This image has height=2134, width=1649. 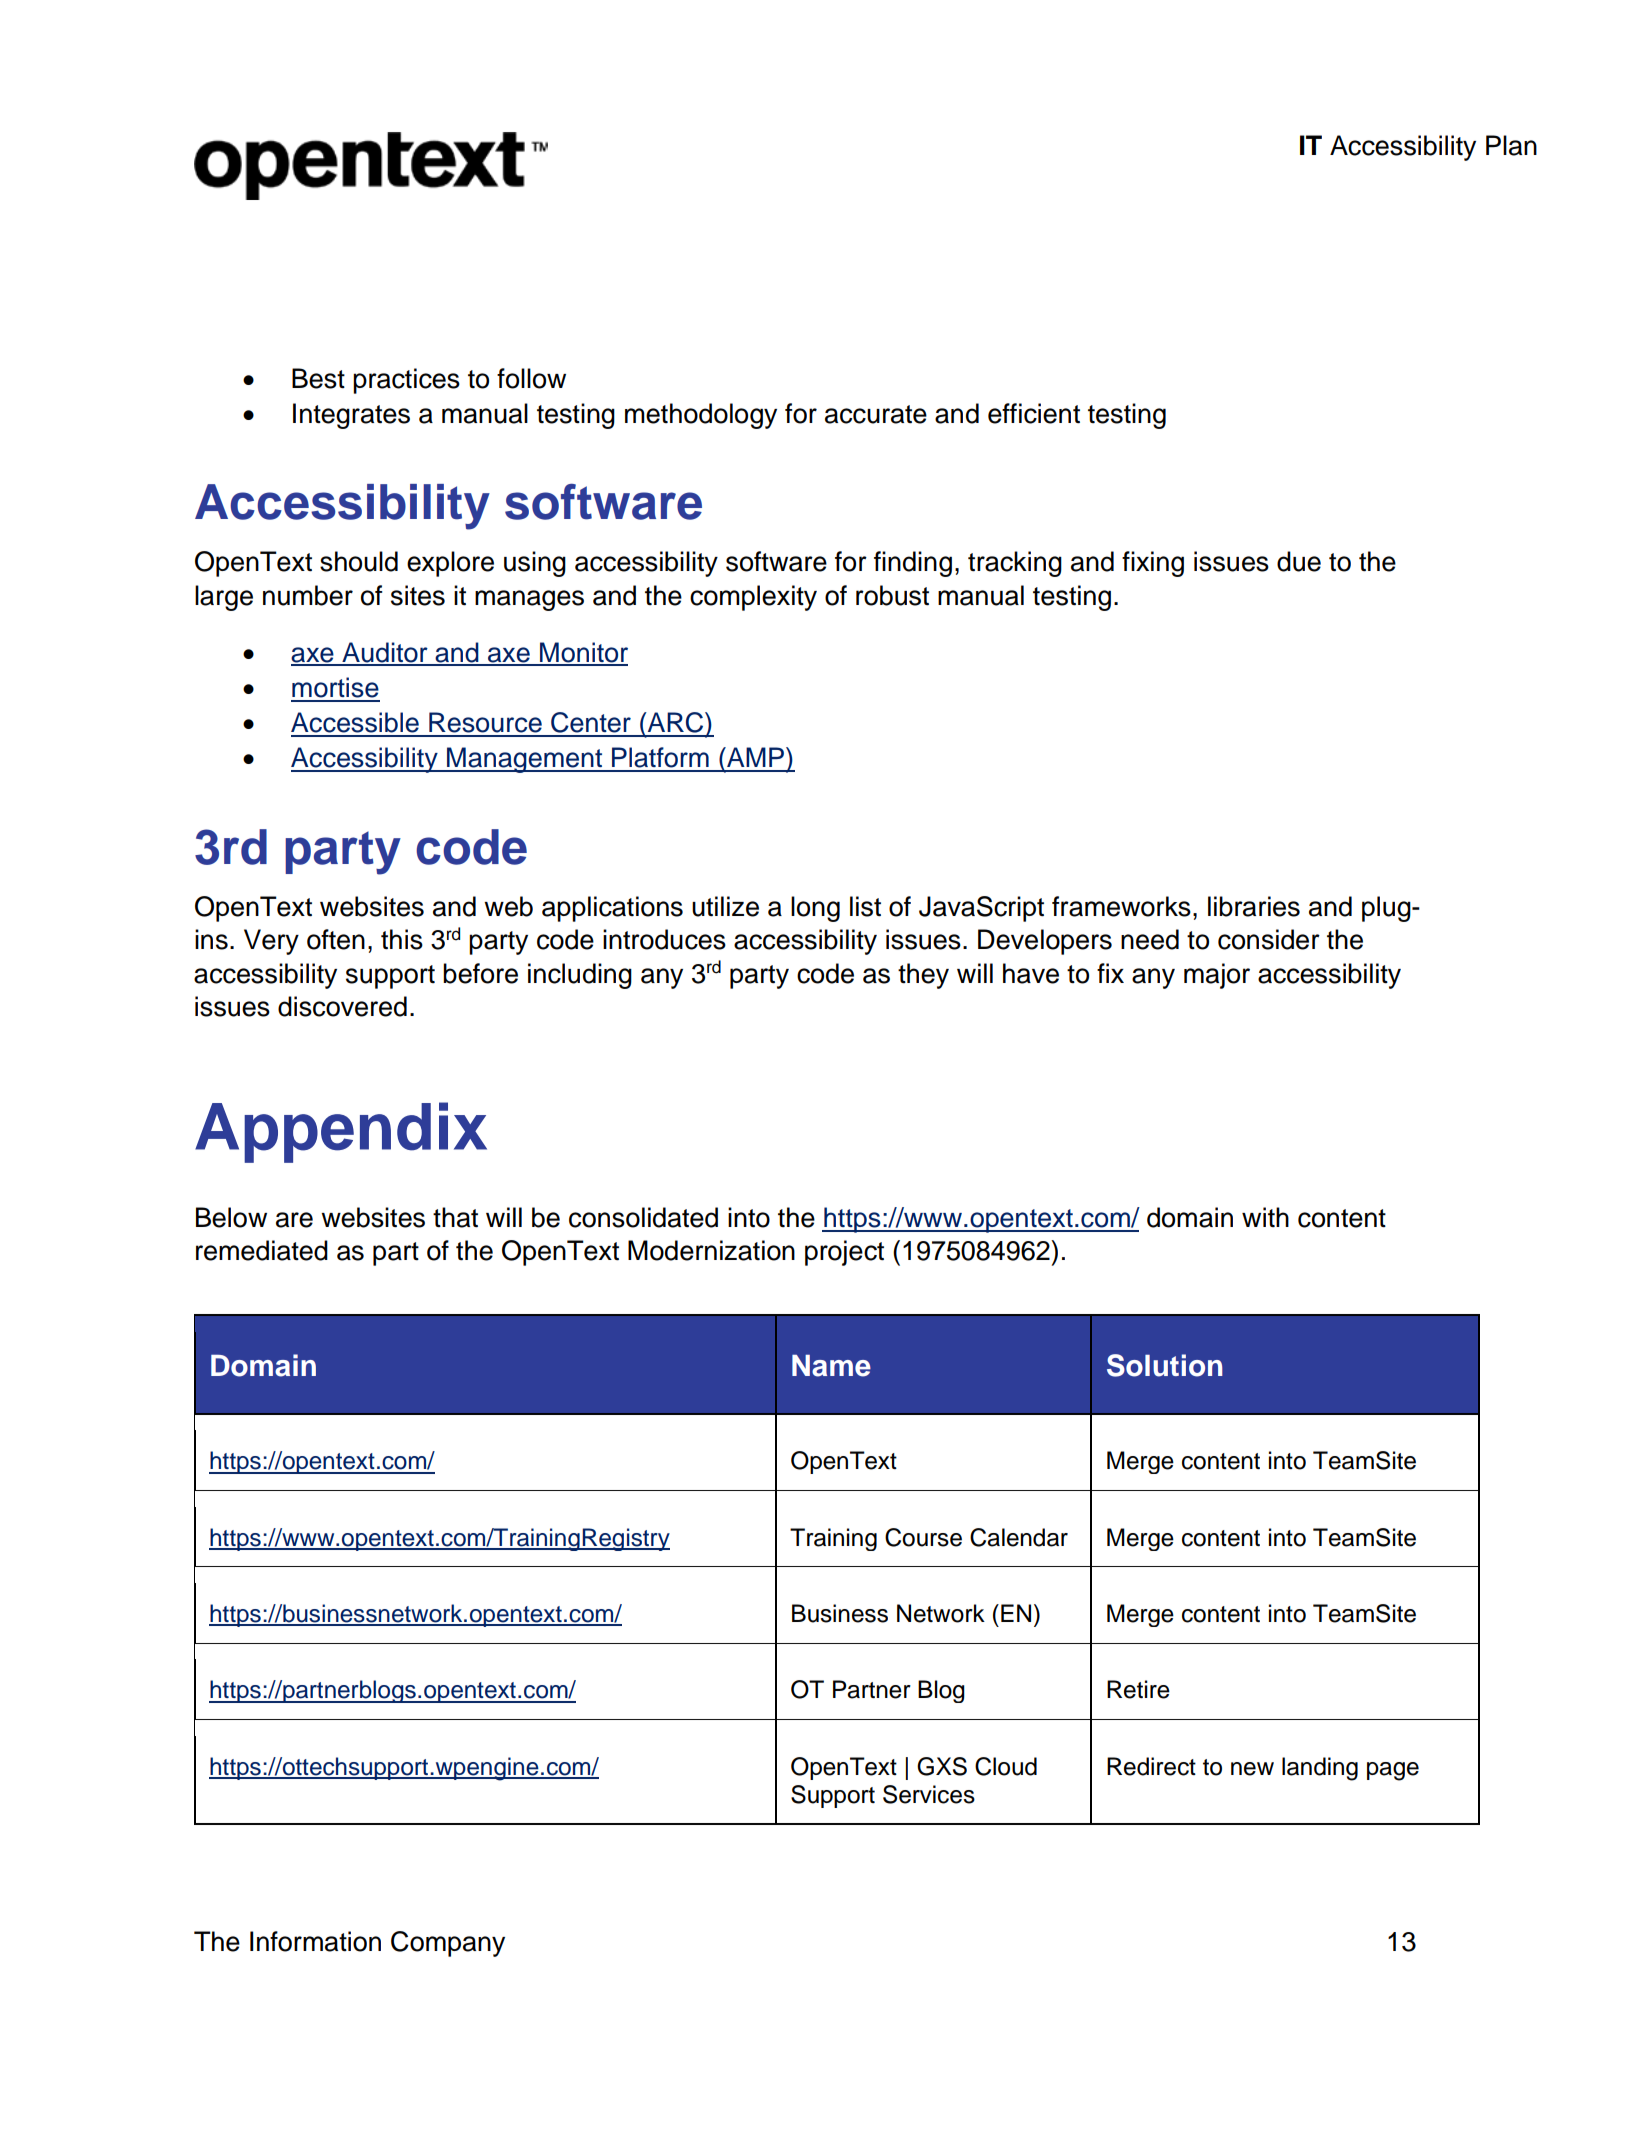 What do you see at coordinates (315, 1941) in the image?
I see `Information` at bounding box center [315, 1941].
